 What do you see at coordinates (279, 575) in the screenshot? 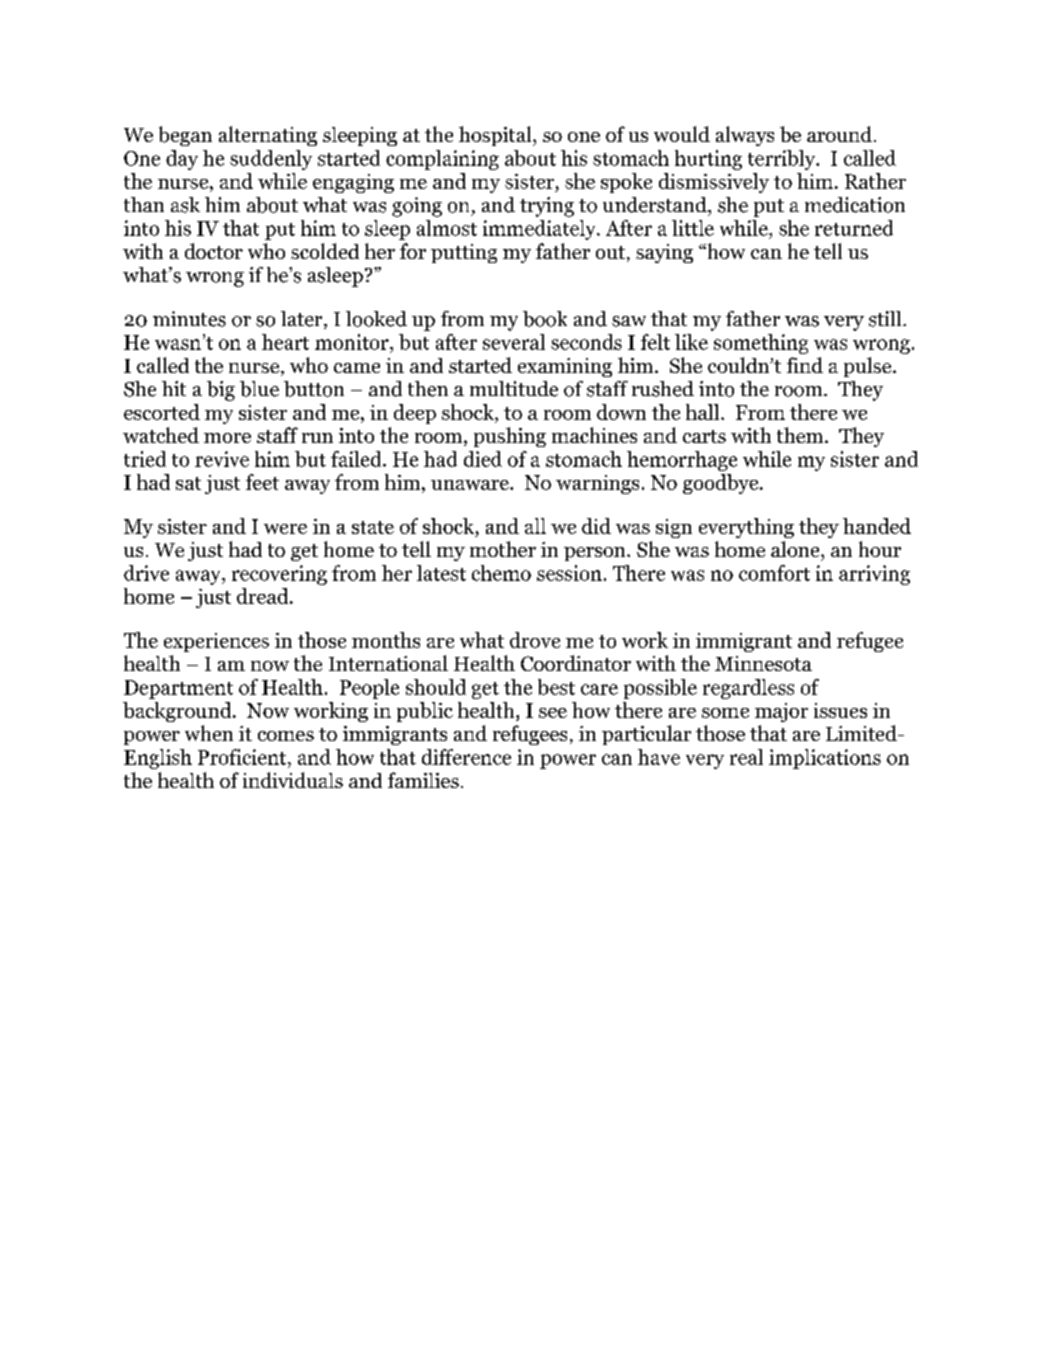
I see `recovering` at bounding box center [279, 575].
